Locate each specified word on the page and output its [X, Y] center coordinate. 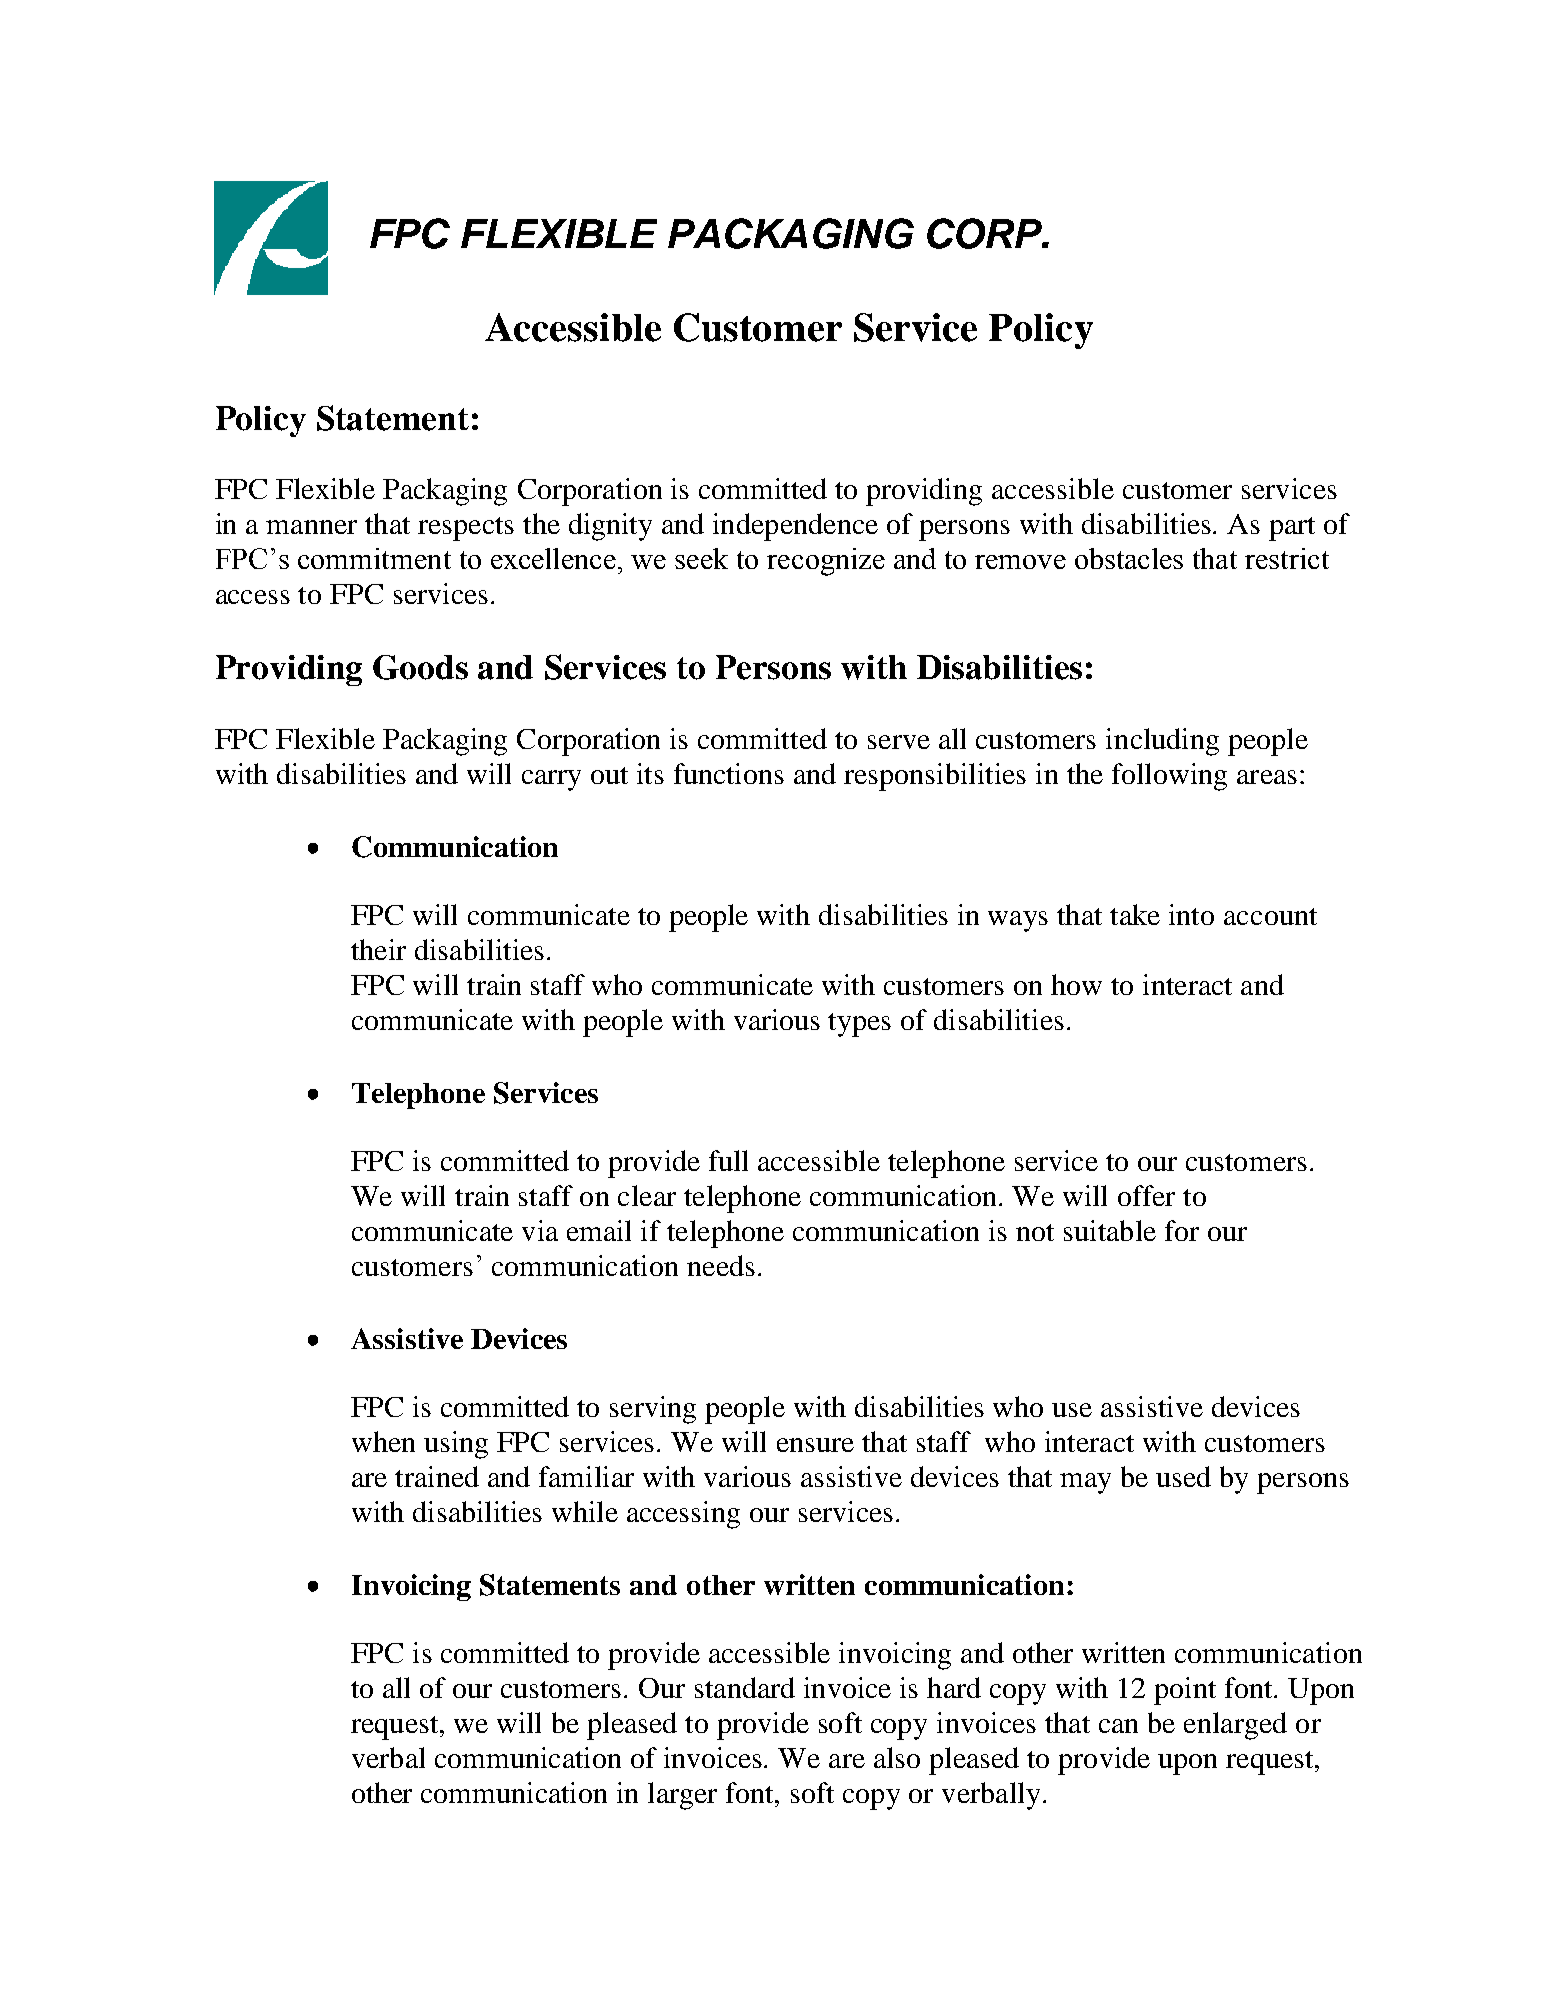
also [897, 1757]
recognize [826, 562]
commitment [374, 558]
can [1118, 1726]
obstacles [1129, 558]
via [540, 1230]
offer [1146, 1195]
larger [682, 1796]
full [728, 1160]
